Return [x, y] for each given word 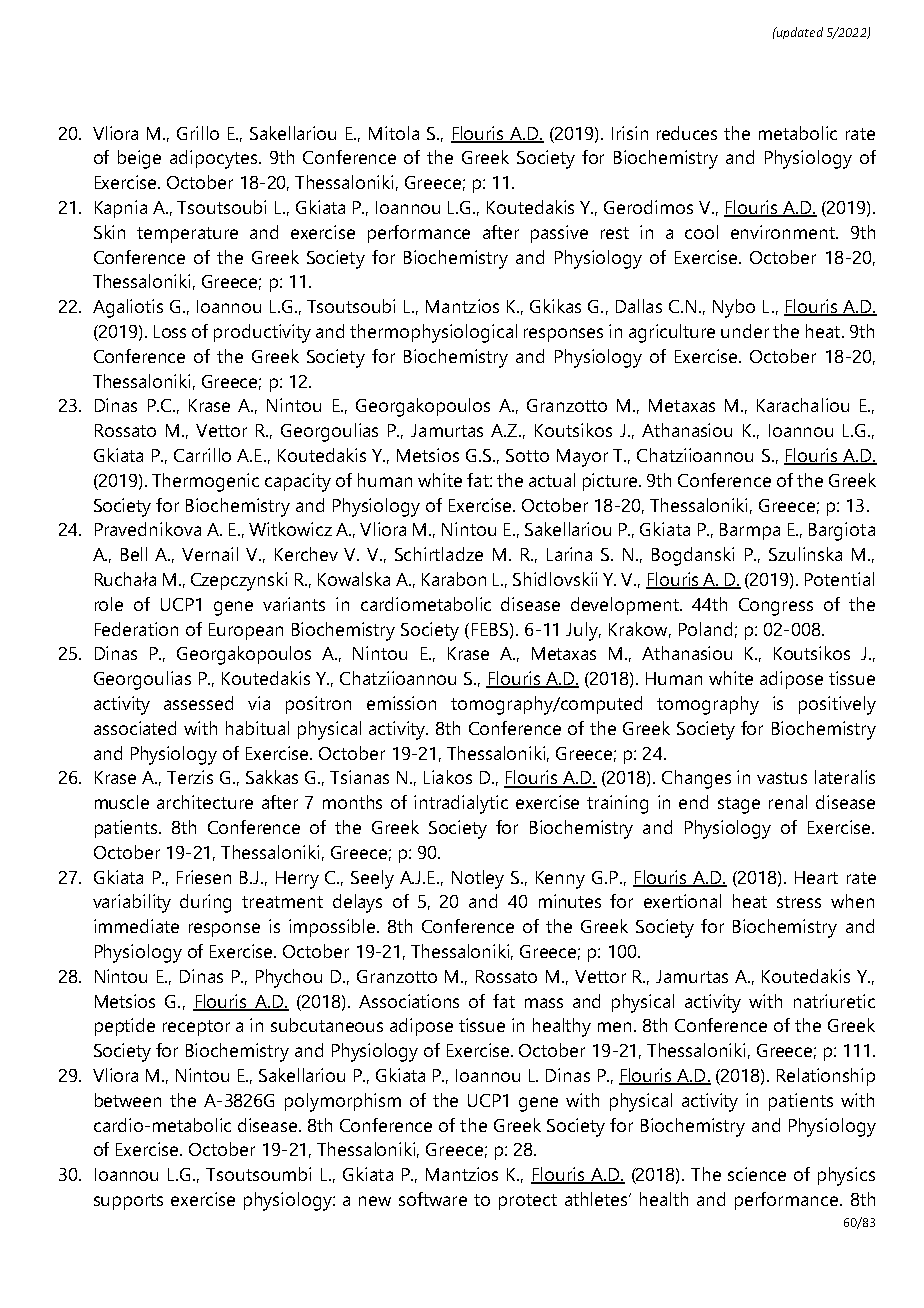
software [433, 1199]
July [583, 631]
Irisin [630, 133]
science [757, 1174]
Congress [776, 607]
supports [128, 1202]
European [246, 631]
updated [799, 33]
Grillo [198, 133]
